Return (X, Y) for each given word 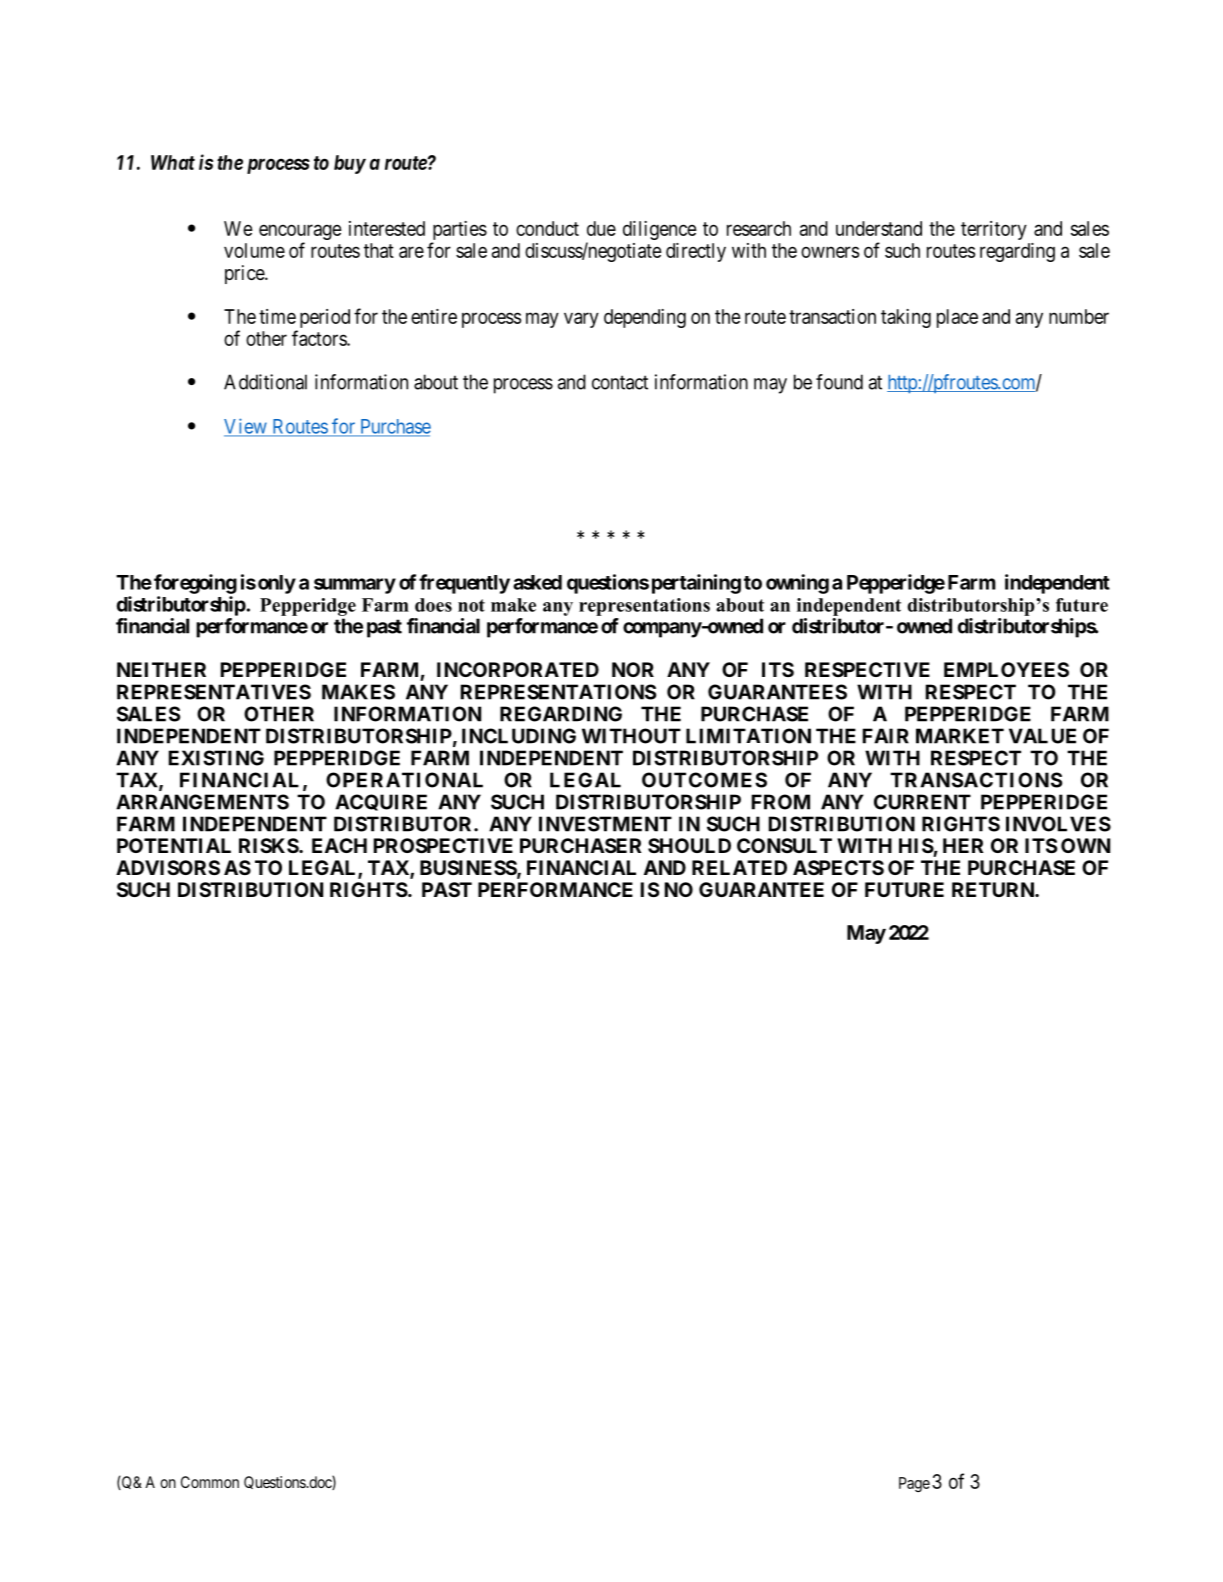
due (601, 228)
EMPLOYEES (1006, 669)
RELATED (739, 867)
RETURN (994, 889)
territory (994, 230)
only (275, 584)
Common (210, 1482)
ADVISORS (168, 867)
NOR (633, 669)
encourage (300, 233)
